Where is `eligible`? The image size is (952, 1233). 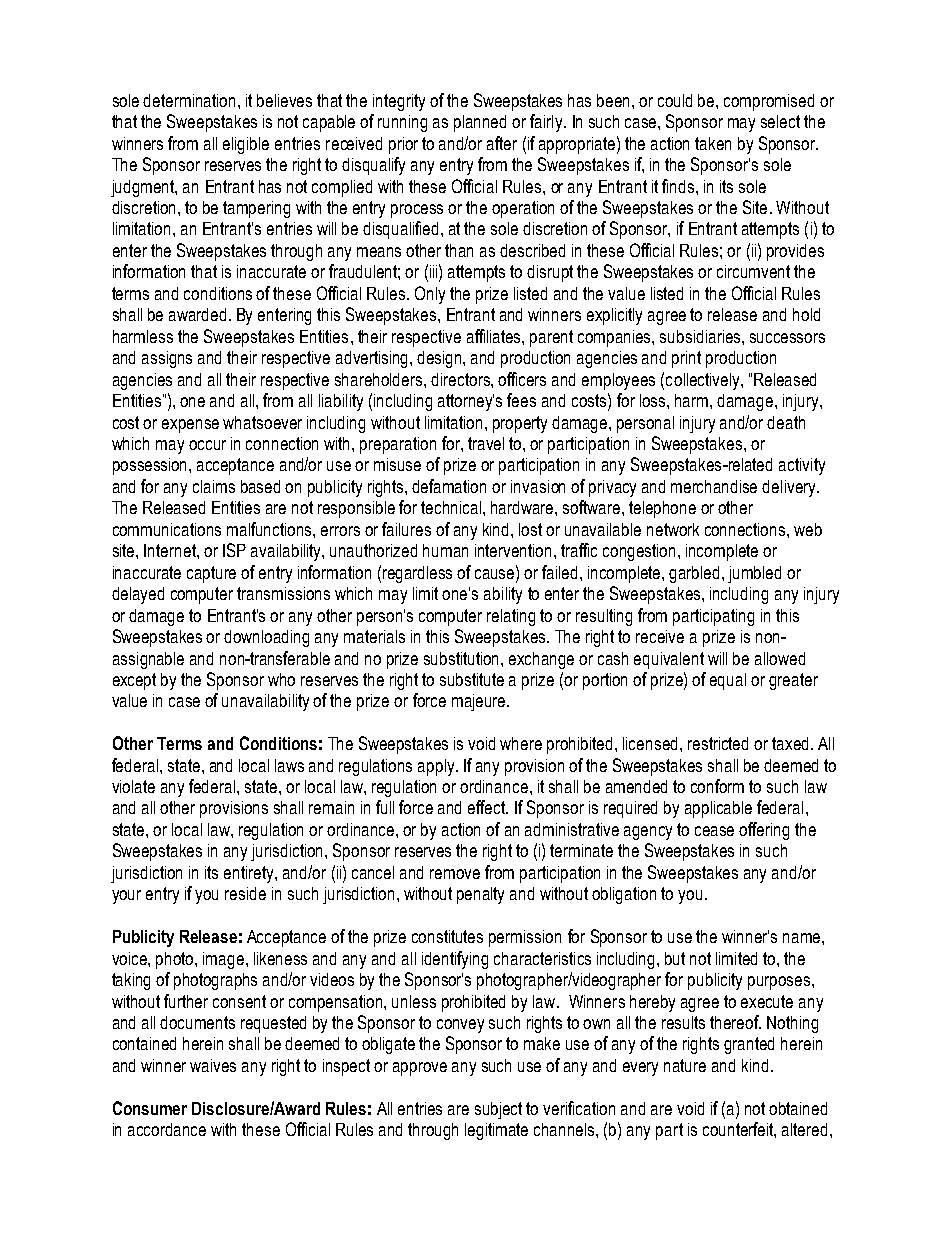
eligible is located at coordinates (246, 145).
